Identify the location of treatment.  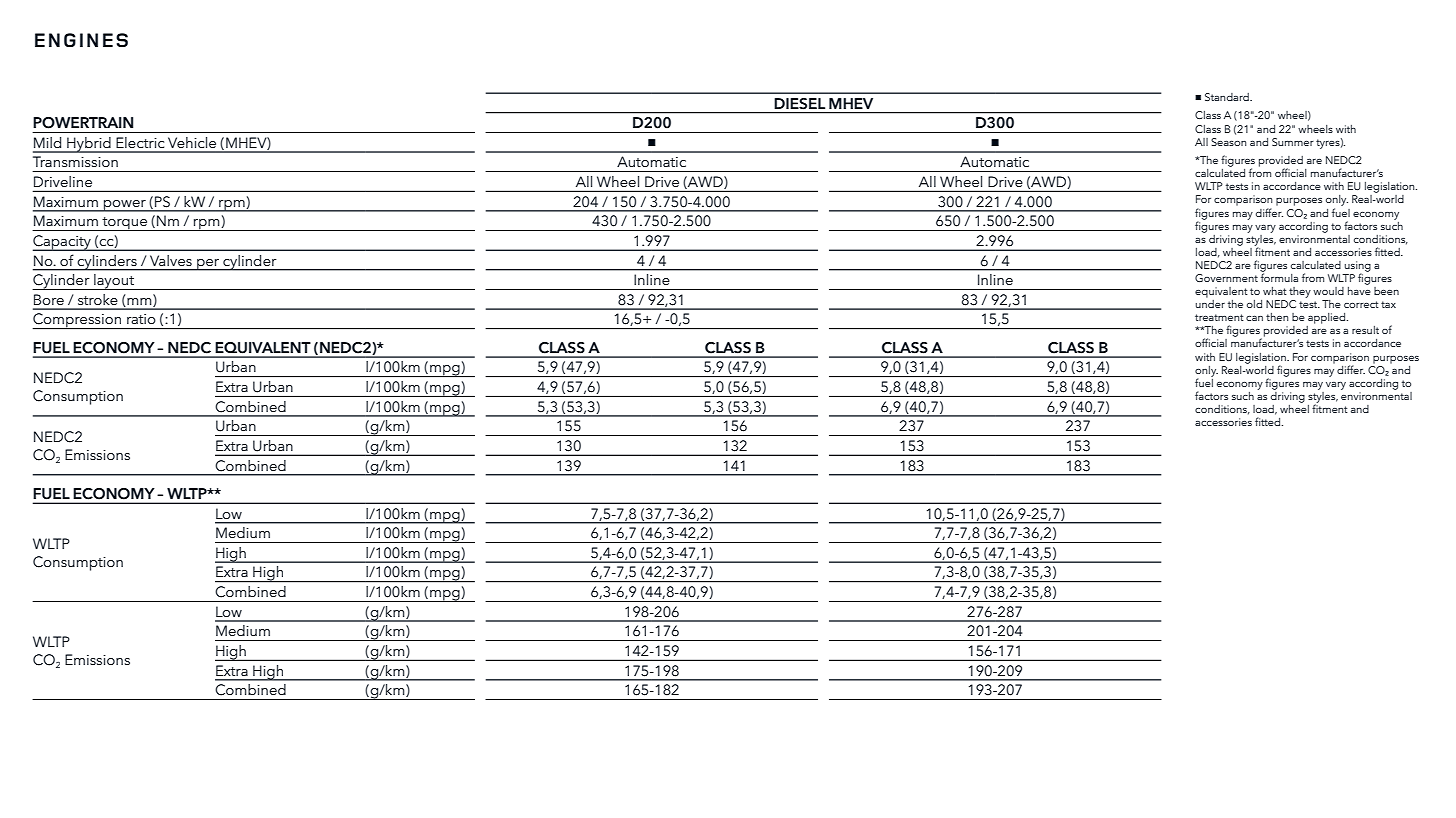
(1219, 317).
